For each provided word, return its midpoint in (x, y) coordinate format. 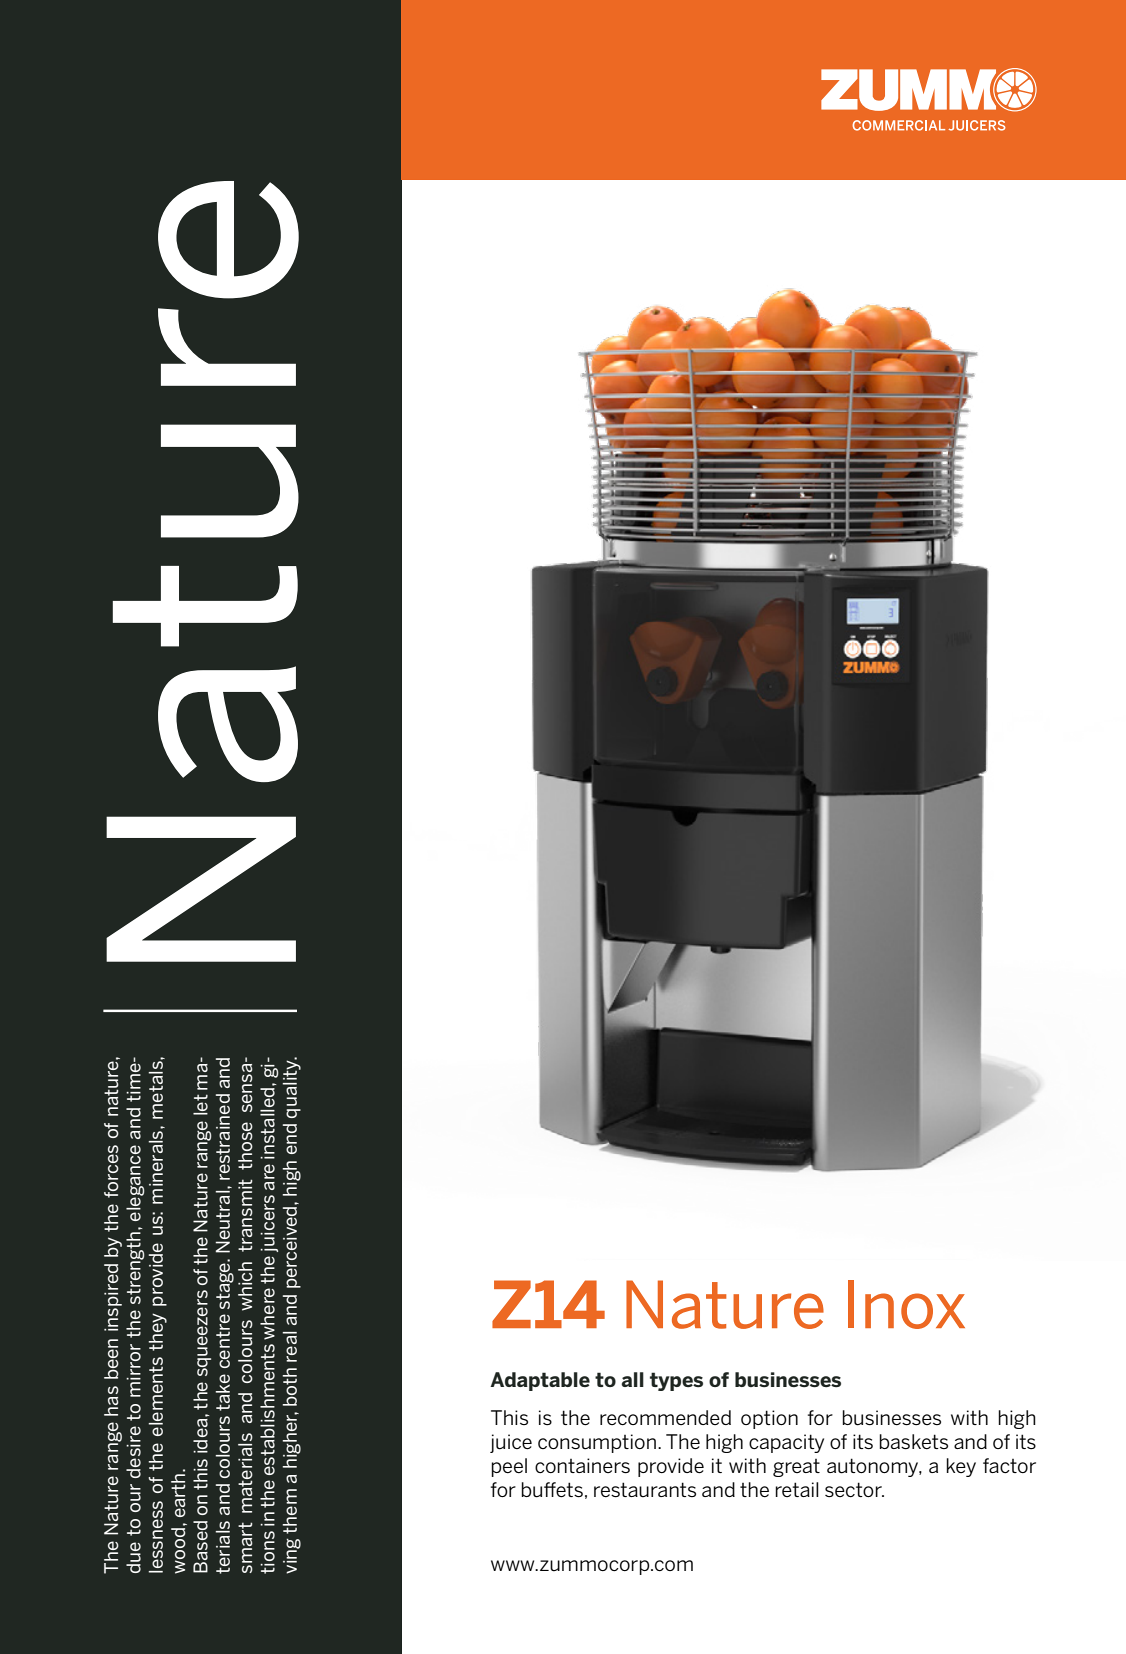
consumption (597, 1443)
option (769, 1419)
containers (582, 1465)
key (961, 1467)
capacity (786, 1443)
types (676, 1381)
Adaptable (540, 1381)
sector (854, 1489)
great (796, 1468)
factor (1009, 1465)
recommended (665, 1417)
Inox (906, 1304)
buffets (552, 1490)
